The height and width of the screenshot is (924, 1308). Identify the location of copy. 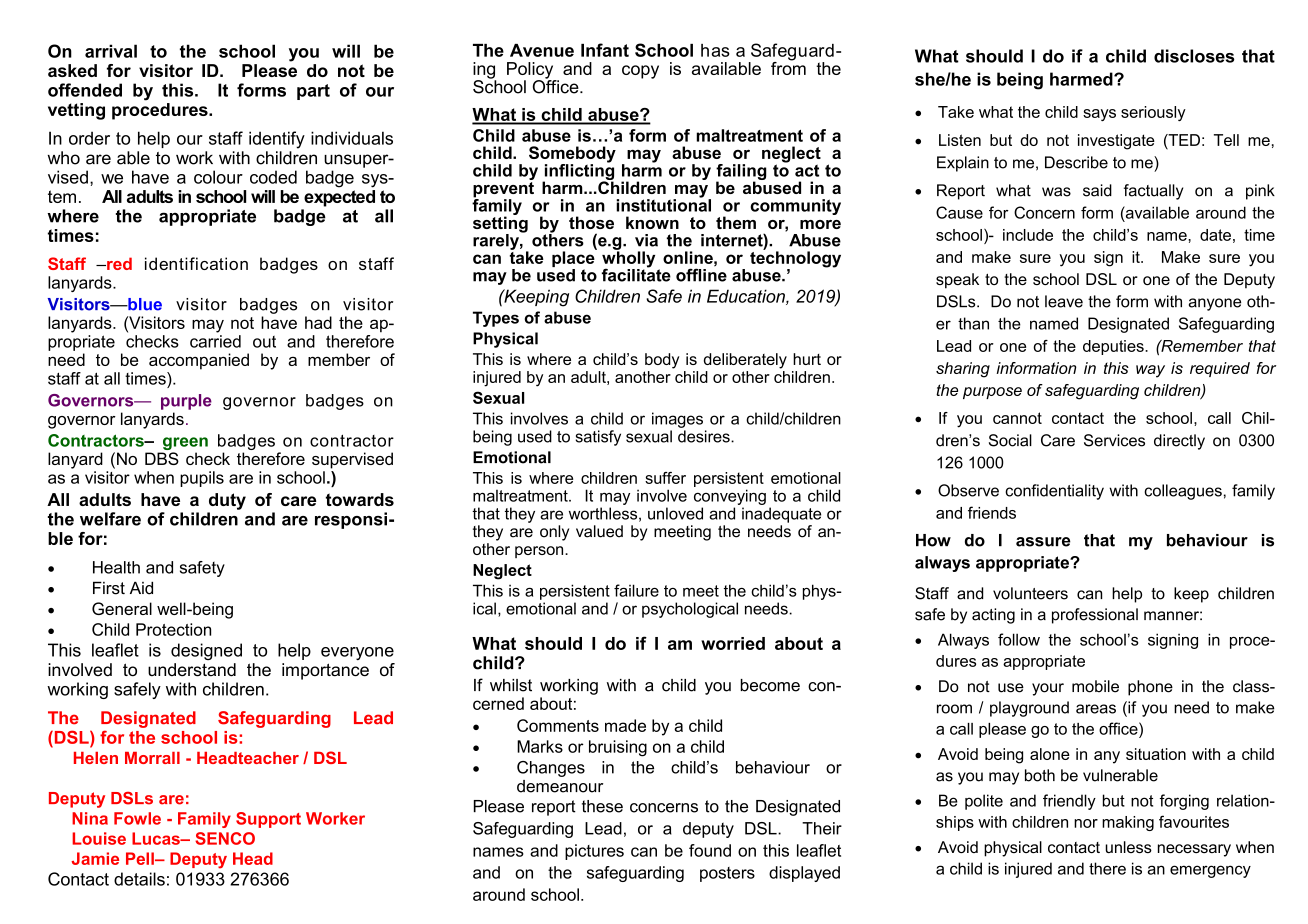
(640, 72).
